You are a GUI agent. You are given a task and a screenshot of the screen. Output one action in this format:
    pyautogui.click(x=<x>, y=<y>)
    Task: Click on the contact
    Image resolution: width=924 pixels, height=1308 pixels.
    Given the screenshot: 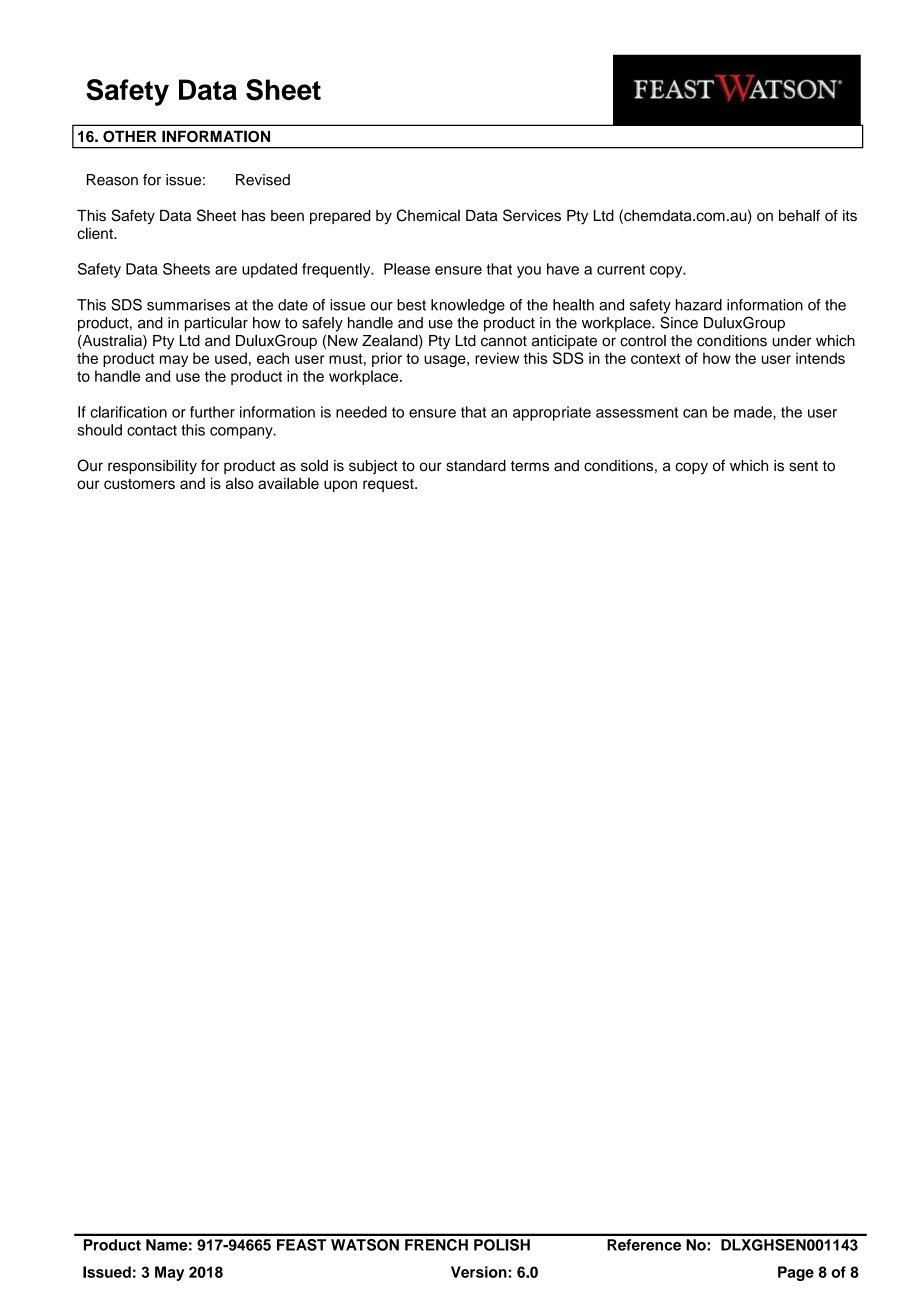 What is the action you would take?
    pyautogui.click(x=152, y=430)
